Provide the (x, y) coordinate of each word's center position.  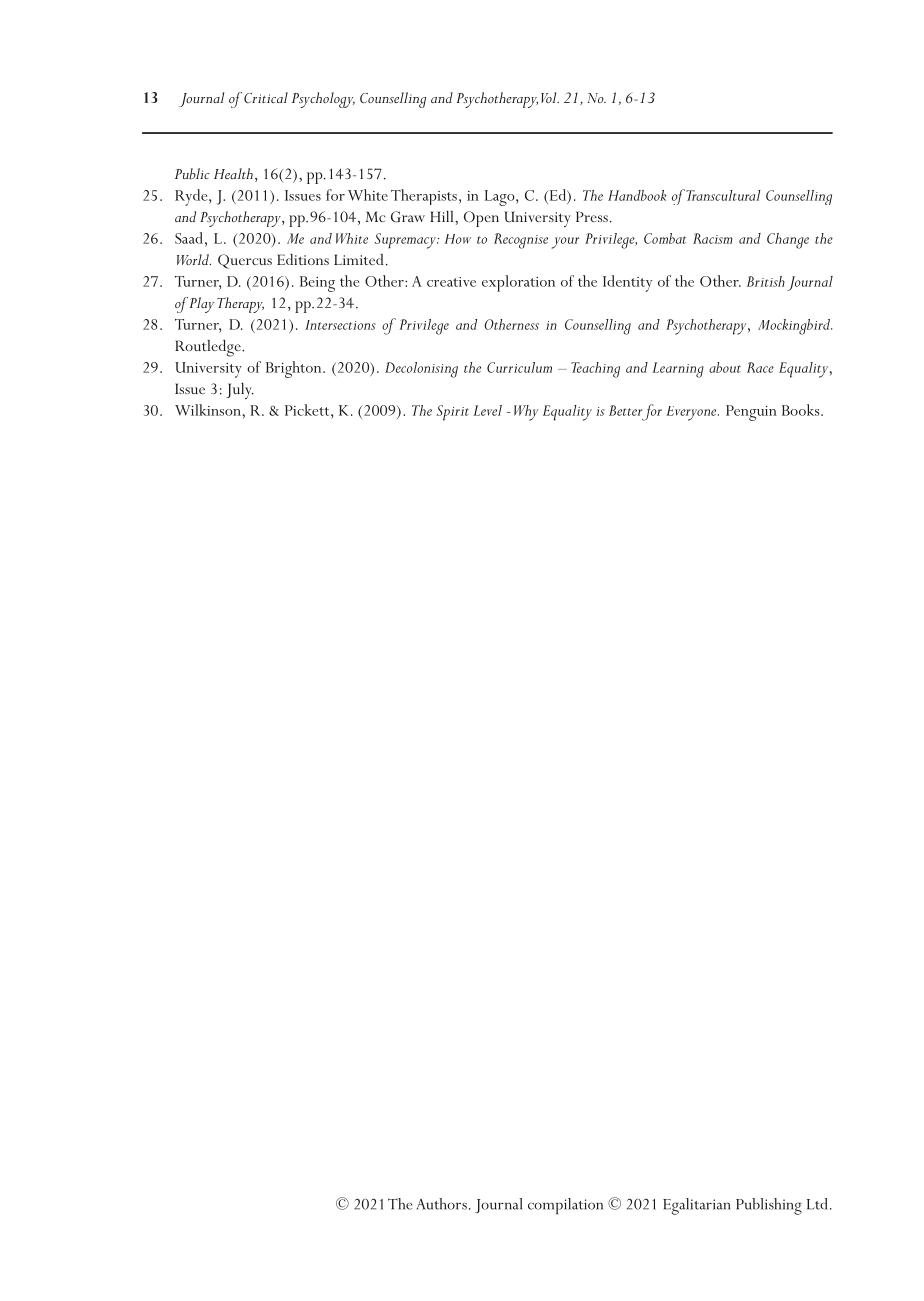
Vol (550, 97)
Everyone (692, 413)
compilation (565, 1206)
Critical (266, 97)
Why (526, 413)
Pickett (308, 410)
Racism (713, 238)
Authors (442, 1204)
